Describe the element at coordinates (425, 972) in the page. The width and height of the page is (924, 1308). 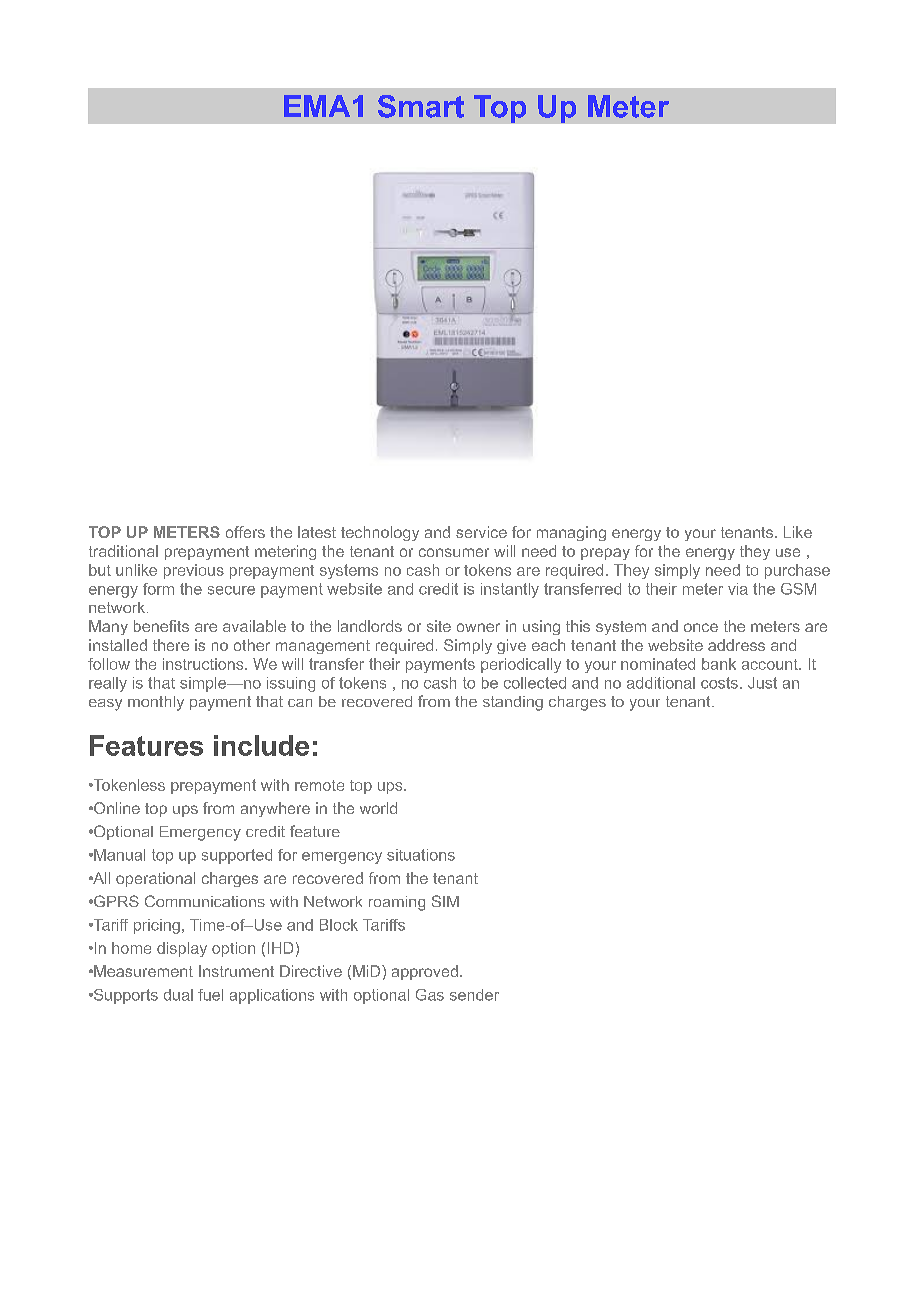
I see `approved` at that location.
